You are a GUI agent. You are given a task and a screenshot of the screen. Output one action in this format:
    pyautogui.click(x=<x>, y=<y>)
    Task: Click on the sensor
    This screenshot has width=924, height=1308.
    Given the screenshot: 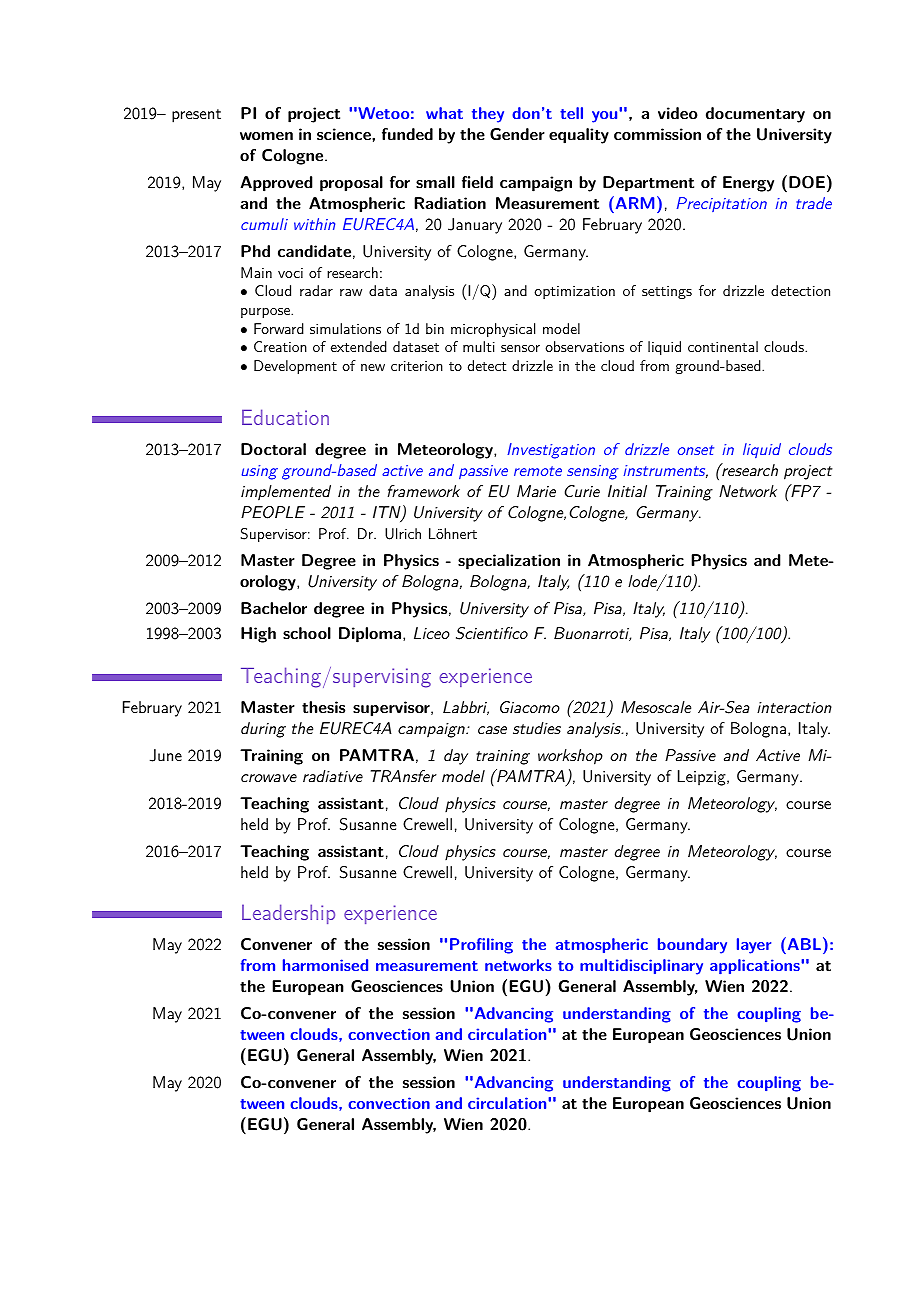 What is the action you would take?
    pyautogui.click(x=520, y=348)
